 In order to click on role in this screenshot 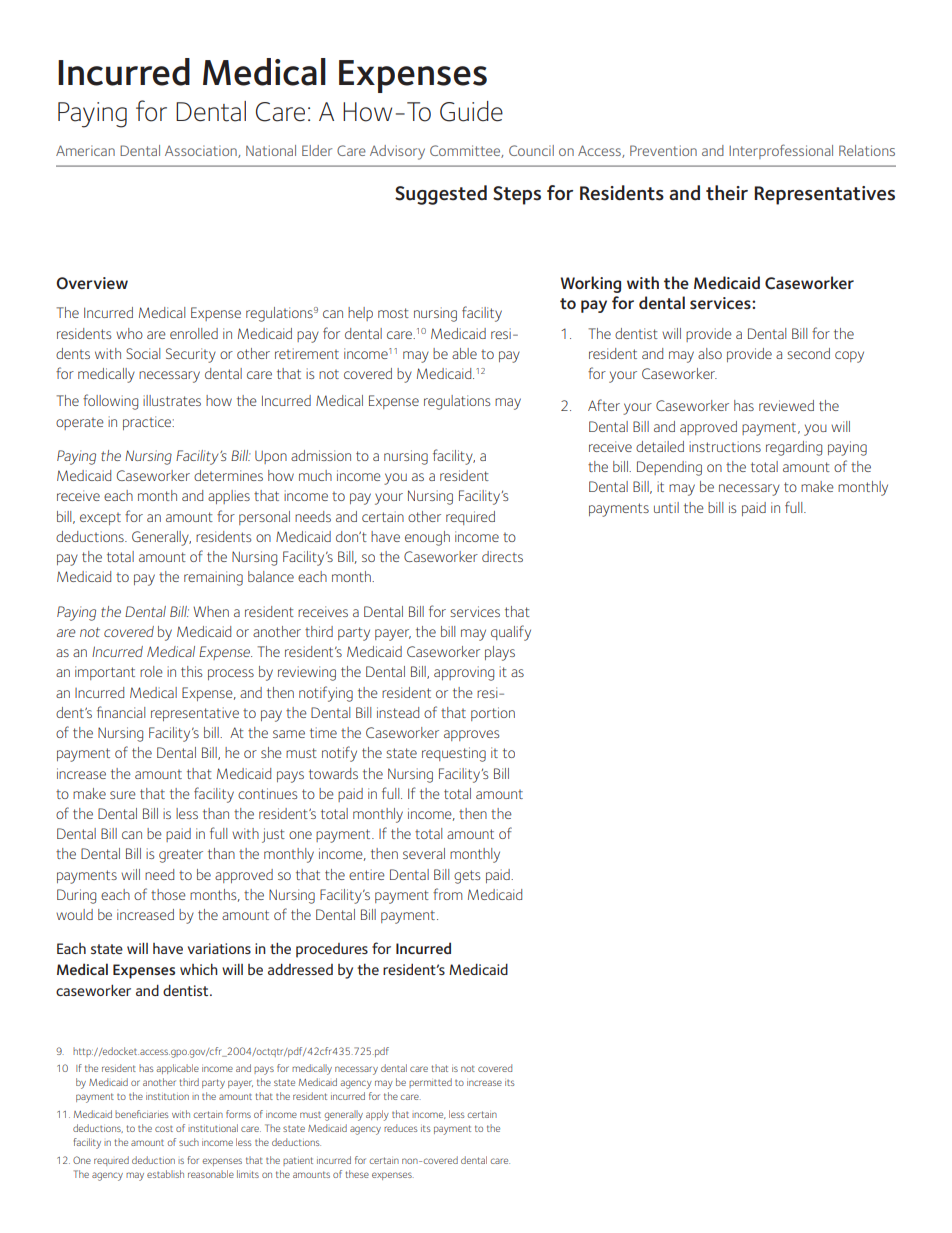, I will do `click(151, 671)`.
